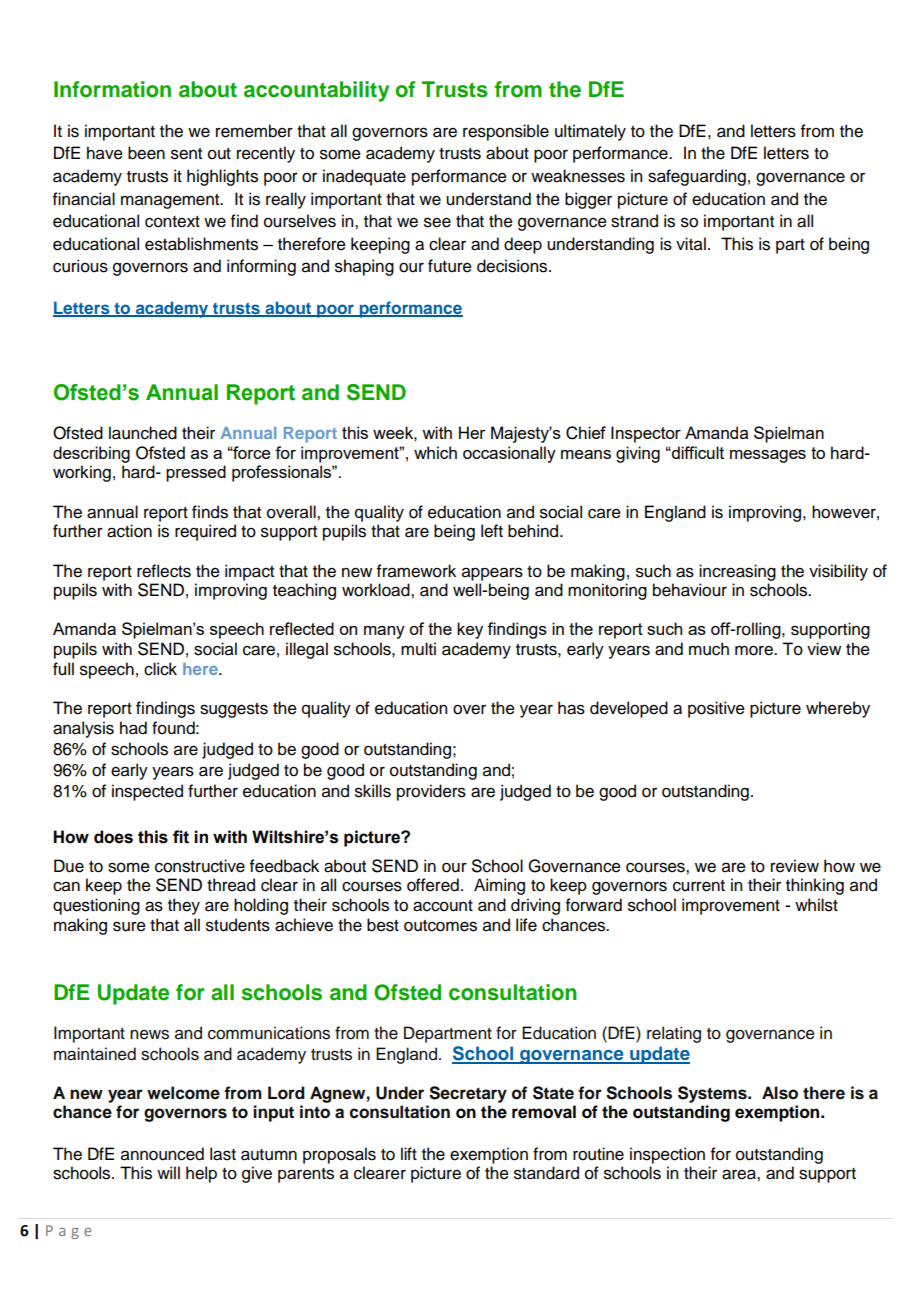 This screenshot has height=1307, width=924. What do you see at coordinates (146, 153) in the screenshot?
I see `been` at bounding box center [146, 153].
